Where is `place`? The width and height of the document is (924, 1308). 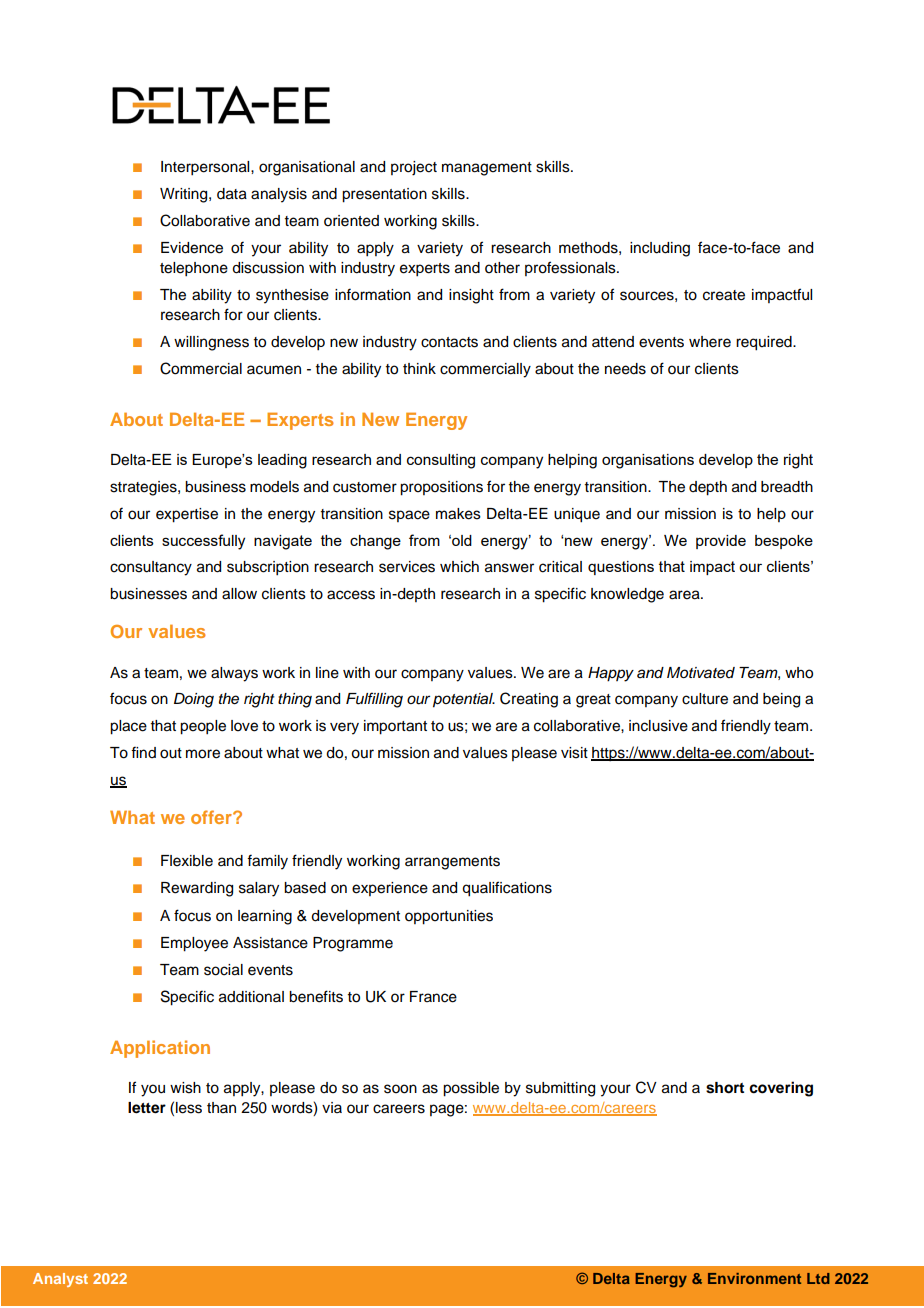
place is located at coordinates (128, 727).
